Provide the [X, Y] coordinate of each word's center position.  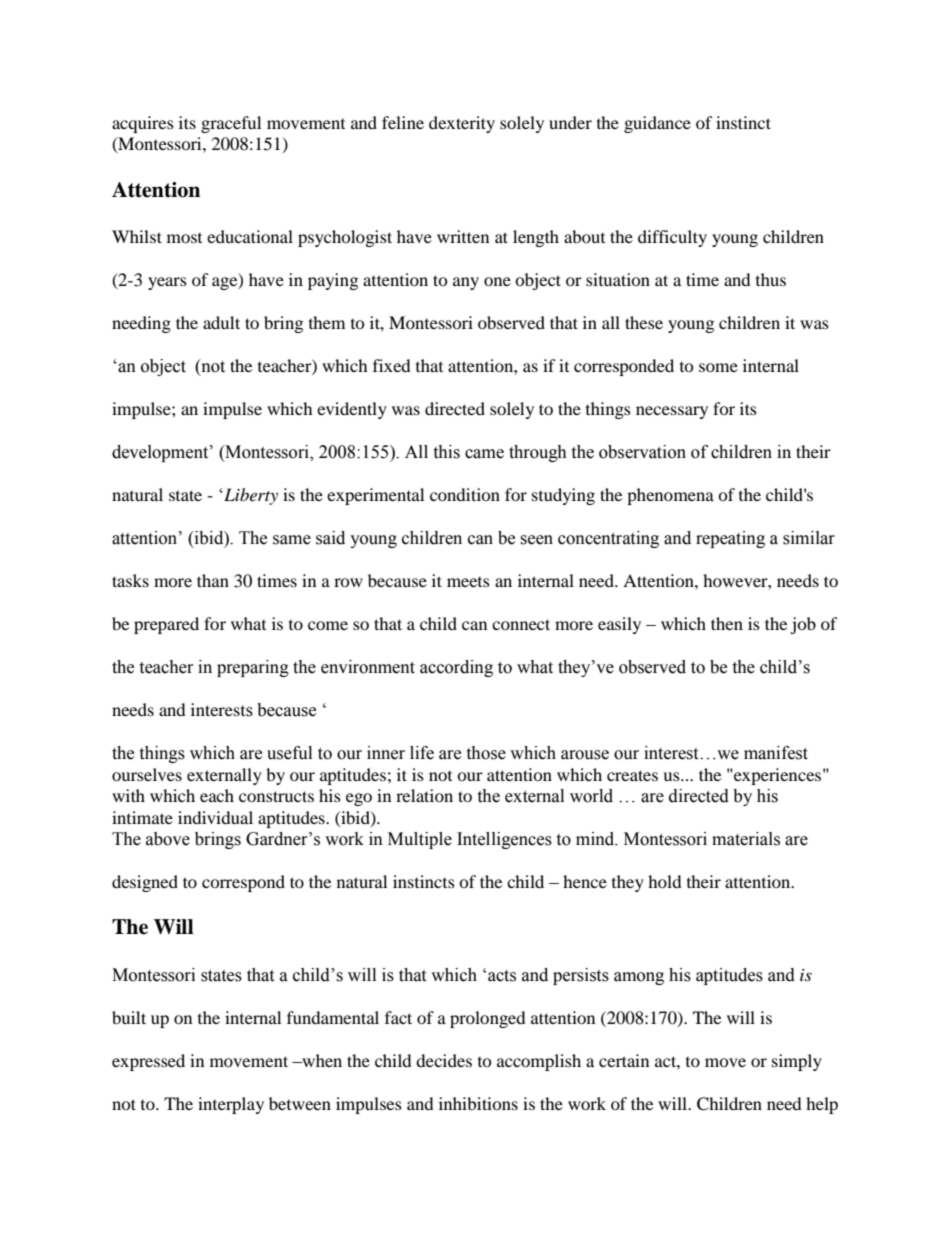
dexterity [462, 124]
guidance [657, 124]
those [486, 753]
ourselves [147, 774]
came [484, 454]
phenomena [670, 496]
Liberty [250, 496]
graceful [231, 124]
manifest [776, 753]
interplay [231, 1105]
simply [797, 1062]
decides [444, 1060]
